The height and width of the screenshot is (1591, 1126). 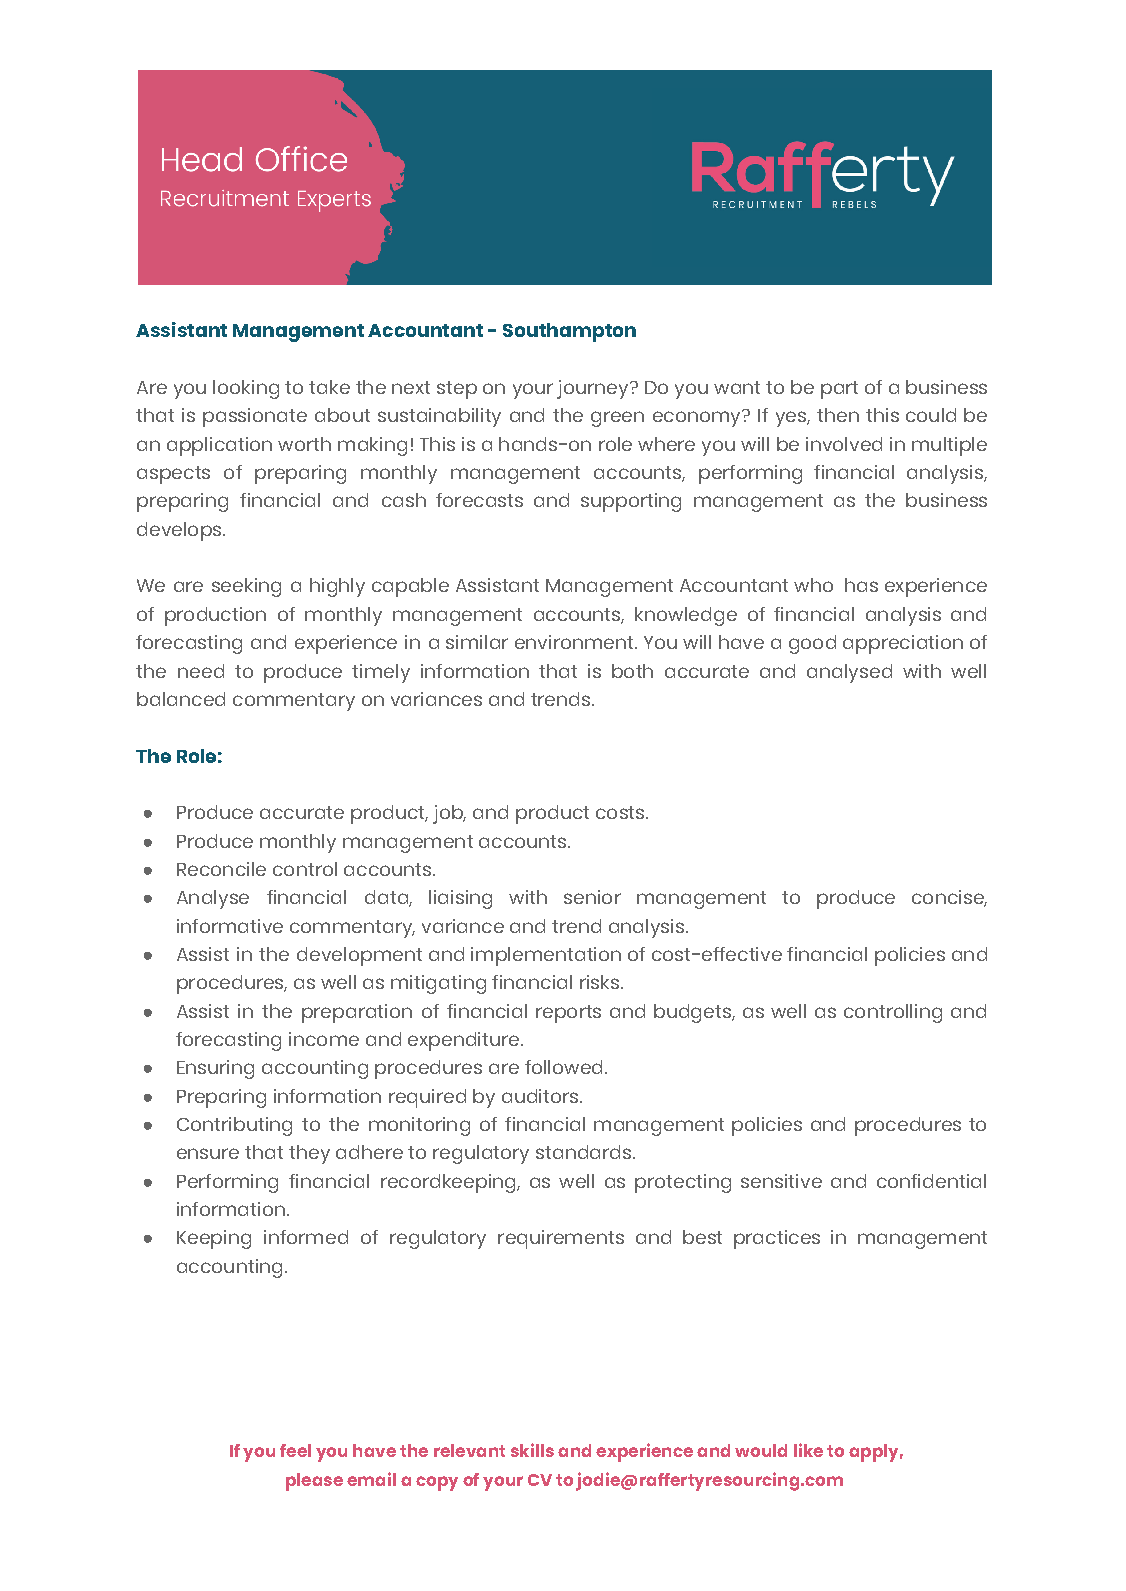 What do you see at coordinates (230, 926) in the screenshot?
I see `informative` at bounding box center [230, 926].
